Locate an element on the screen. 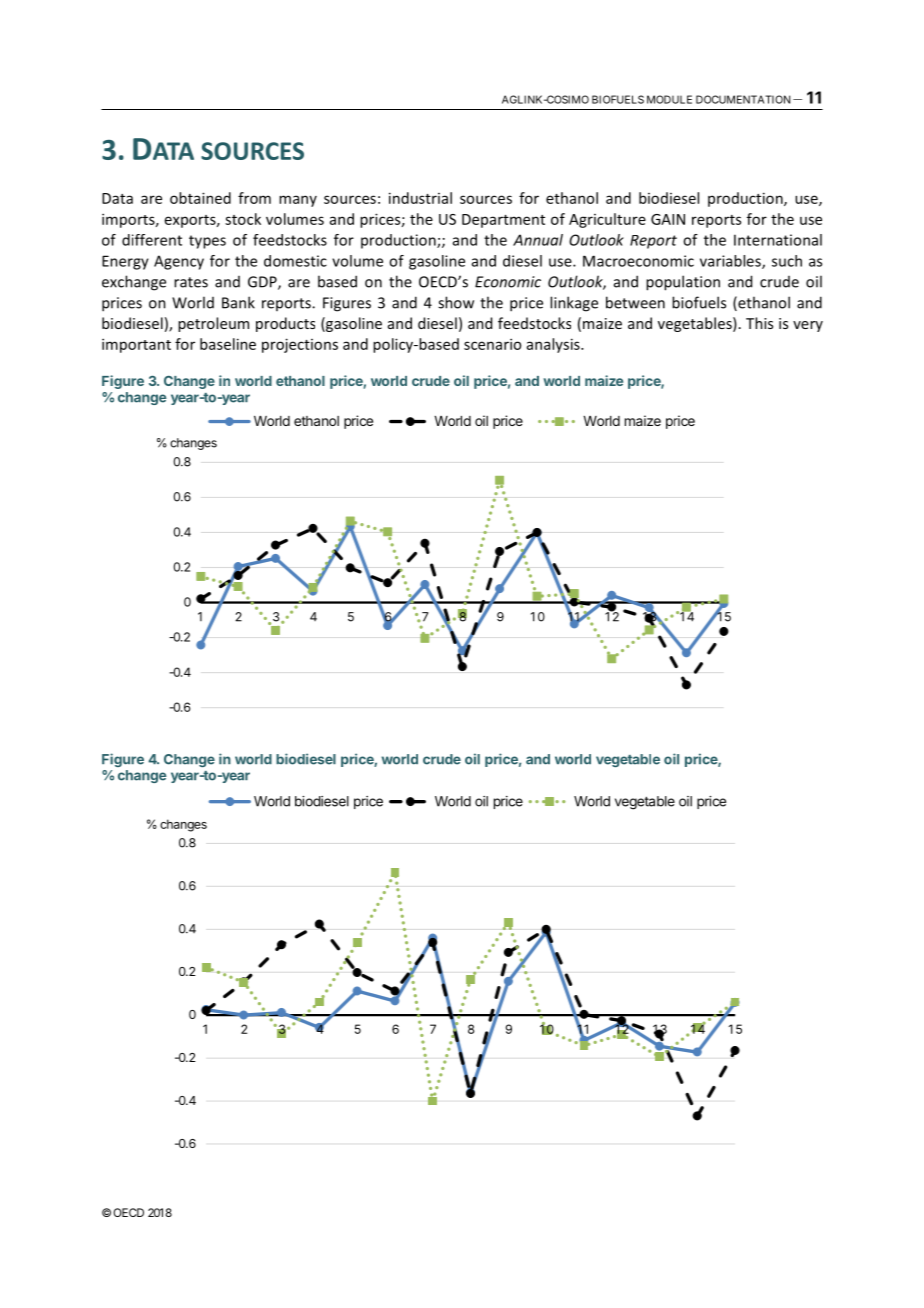 This screenshot has height=1308, width=924. GAIN is located at coordinates (668, 219).
